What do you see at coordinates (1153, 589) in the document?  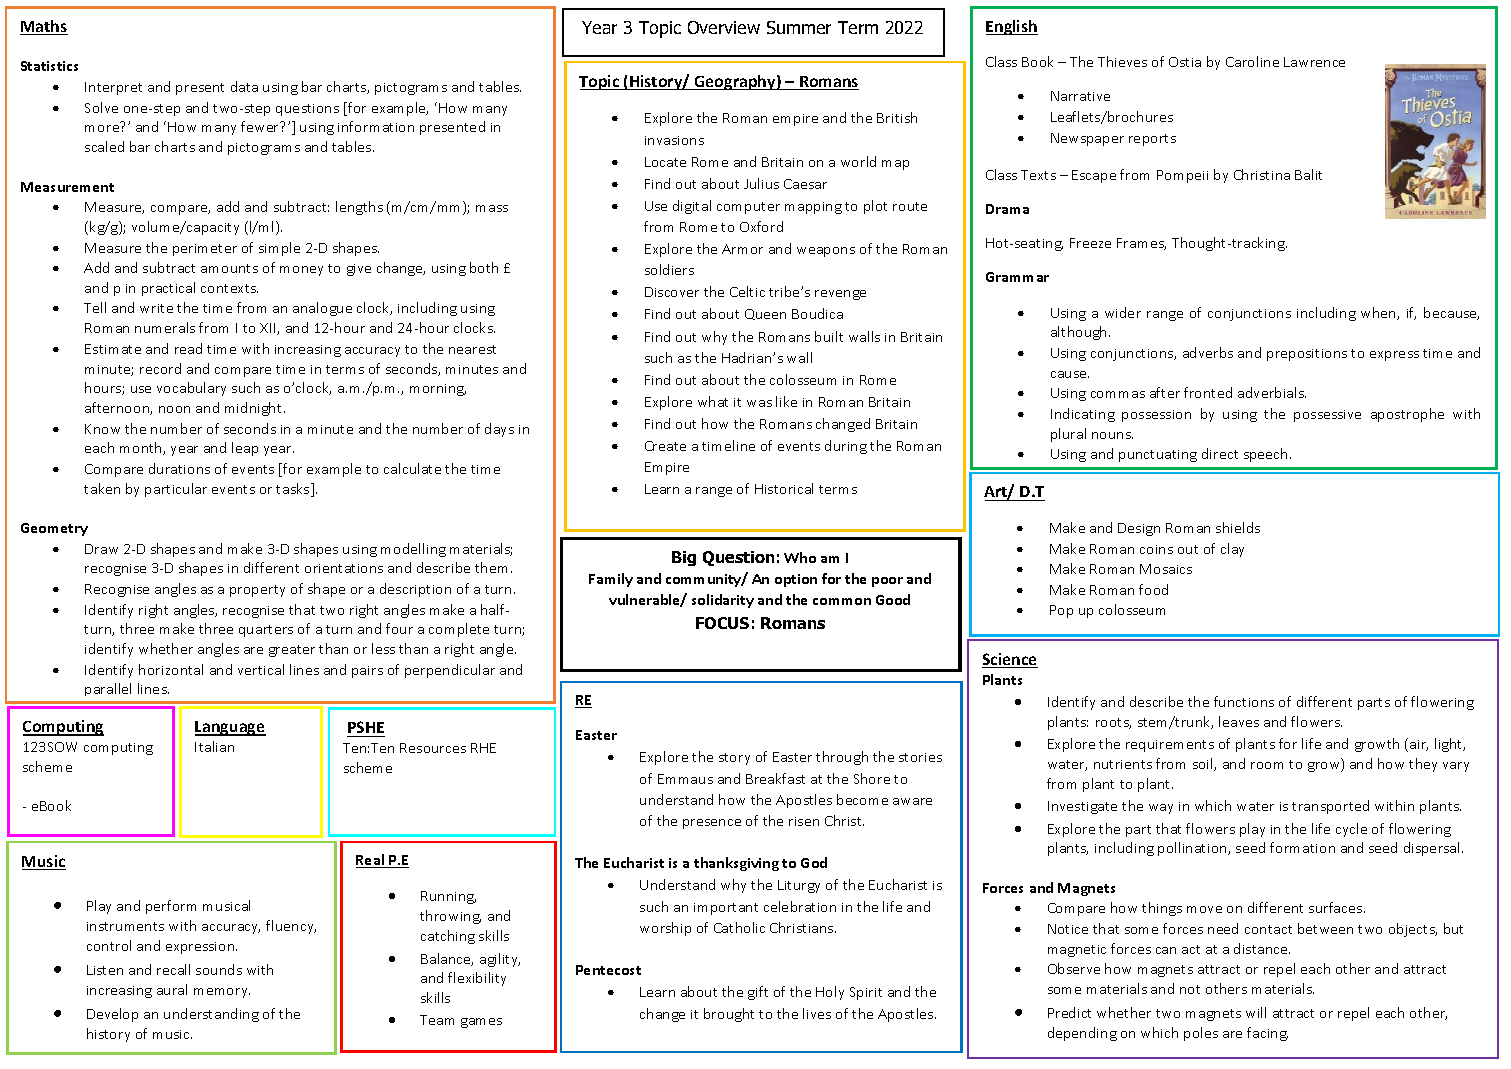 I see `food` at bounding box center [1153, 589].
